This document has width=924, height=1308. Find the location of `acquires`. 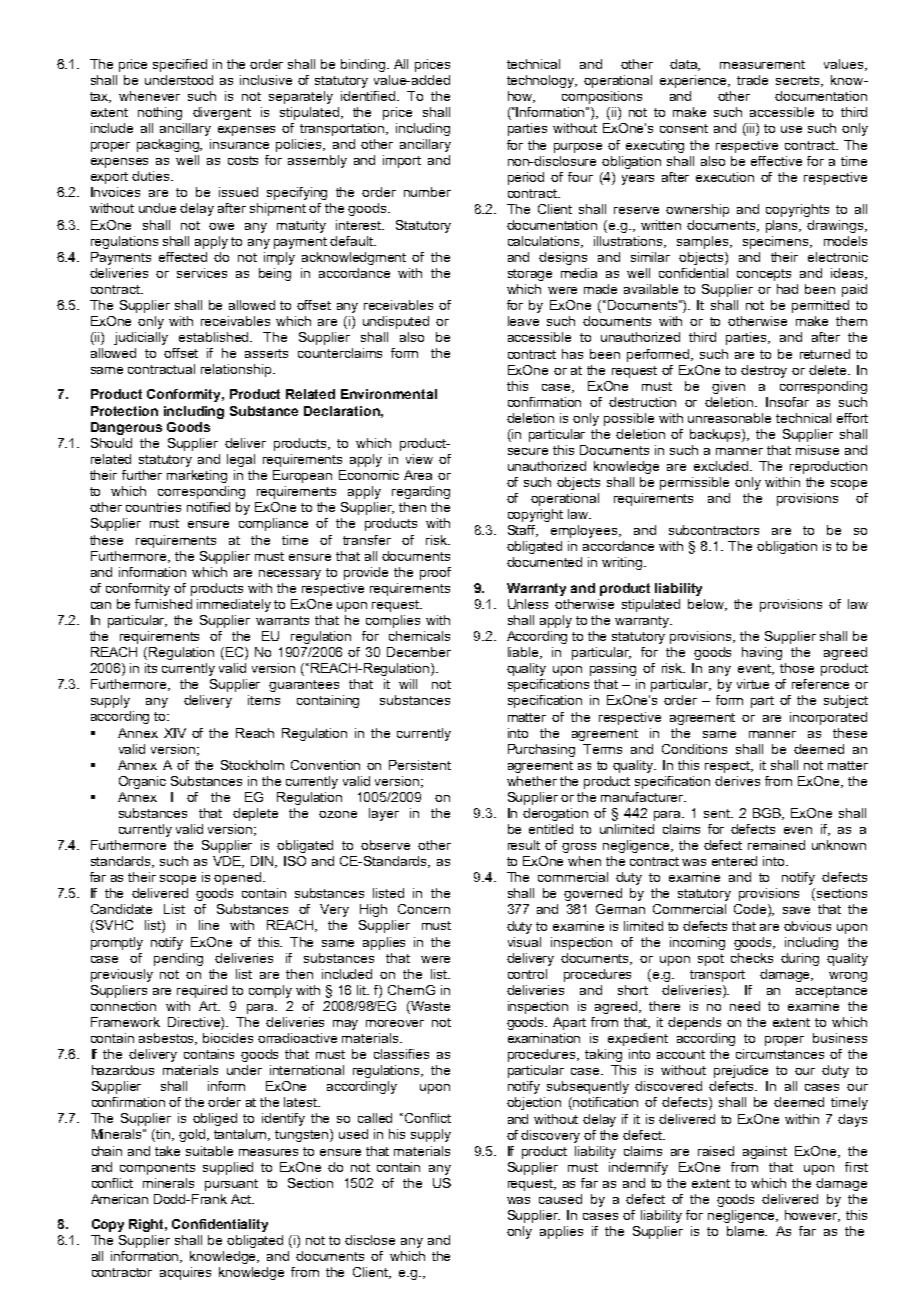

acquires is located at coordinates (185, 1273).
